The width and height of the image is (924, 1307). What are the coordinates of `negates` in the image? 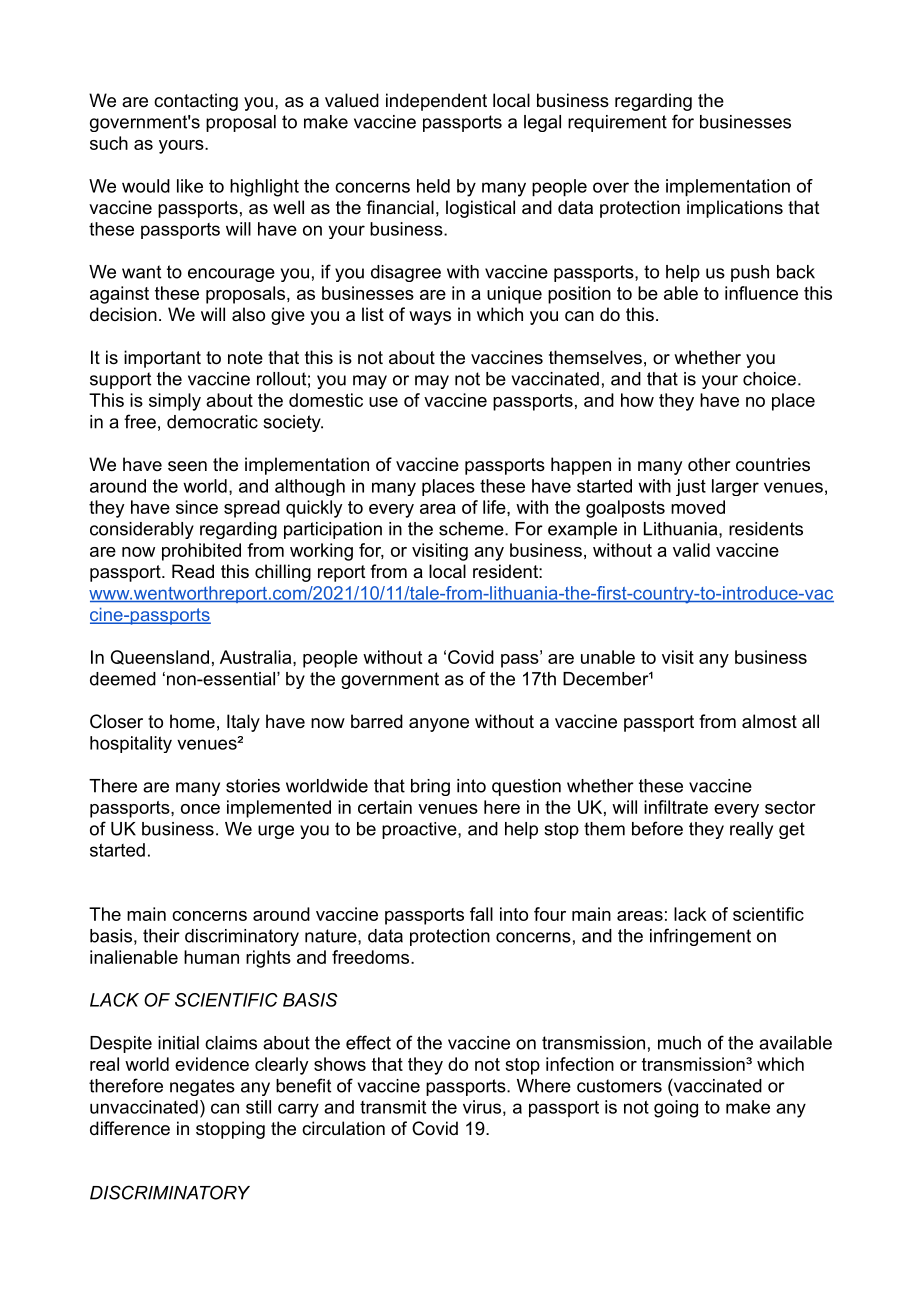 It's located at (202, 1087).
